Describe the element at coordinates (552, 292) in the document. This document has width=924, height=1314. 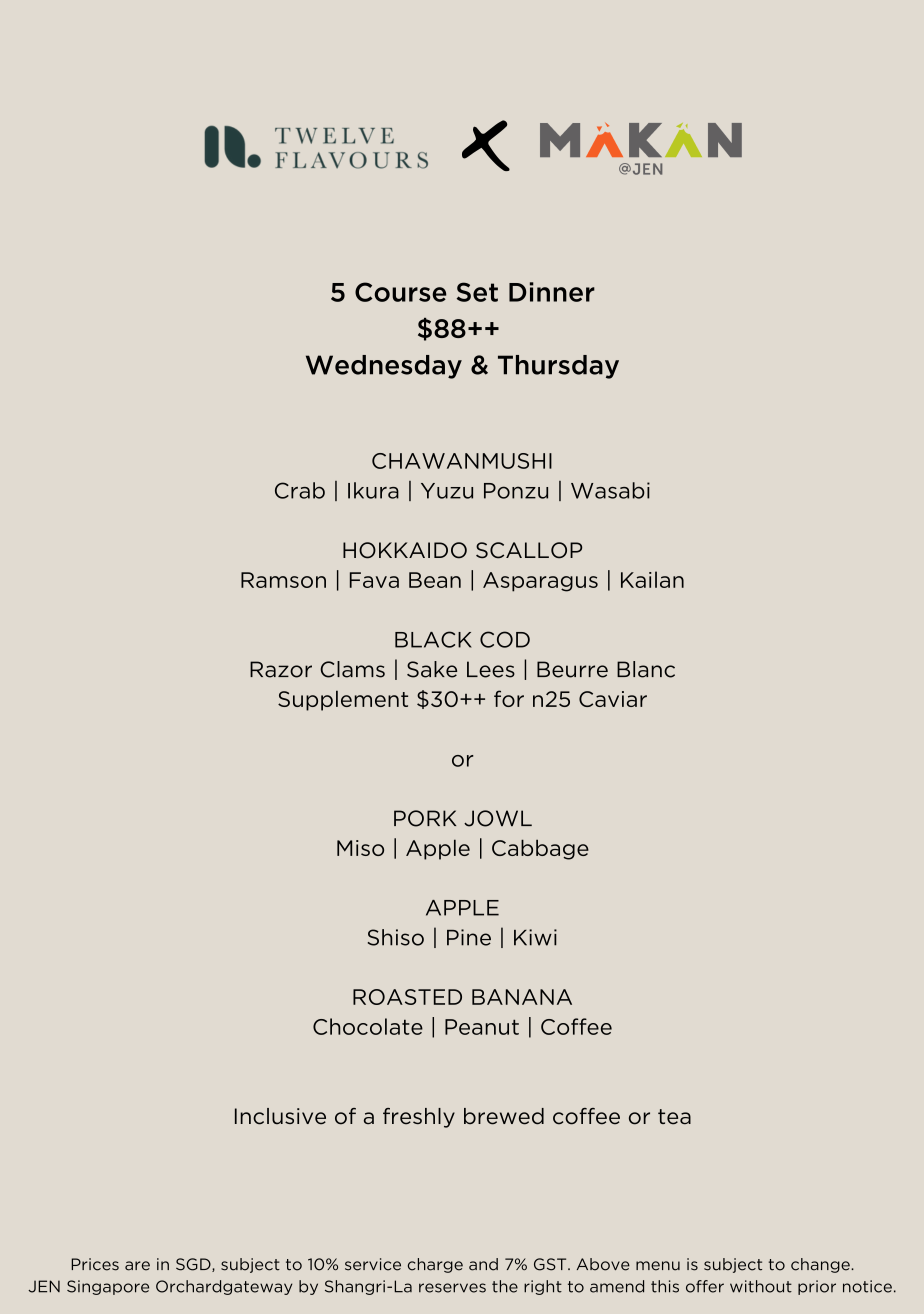
I see `Dinner` at that location.
